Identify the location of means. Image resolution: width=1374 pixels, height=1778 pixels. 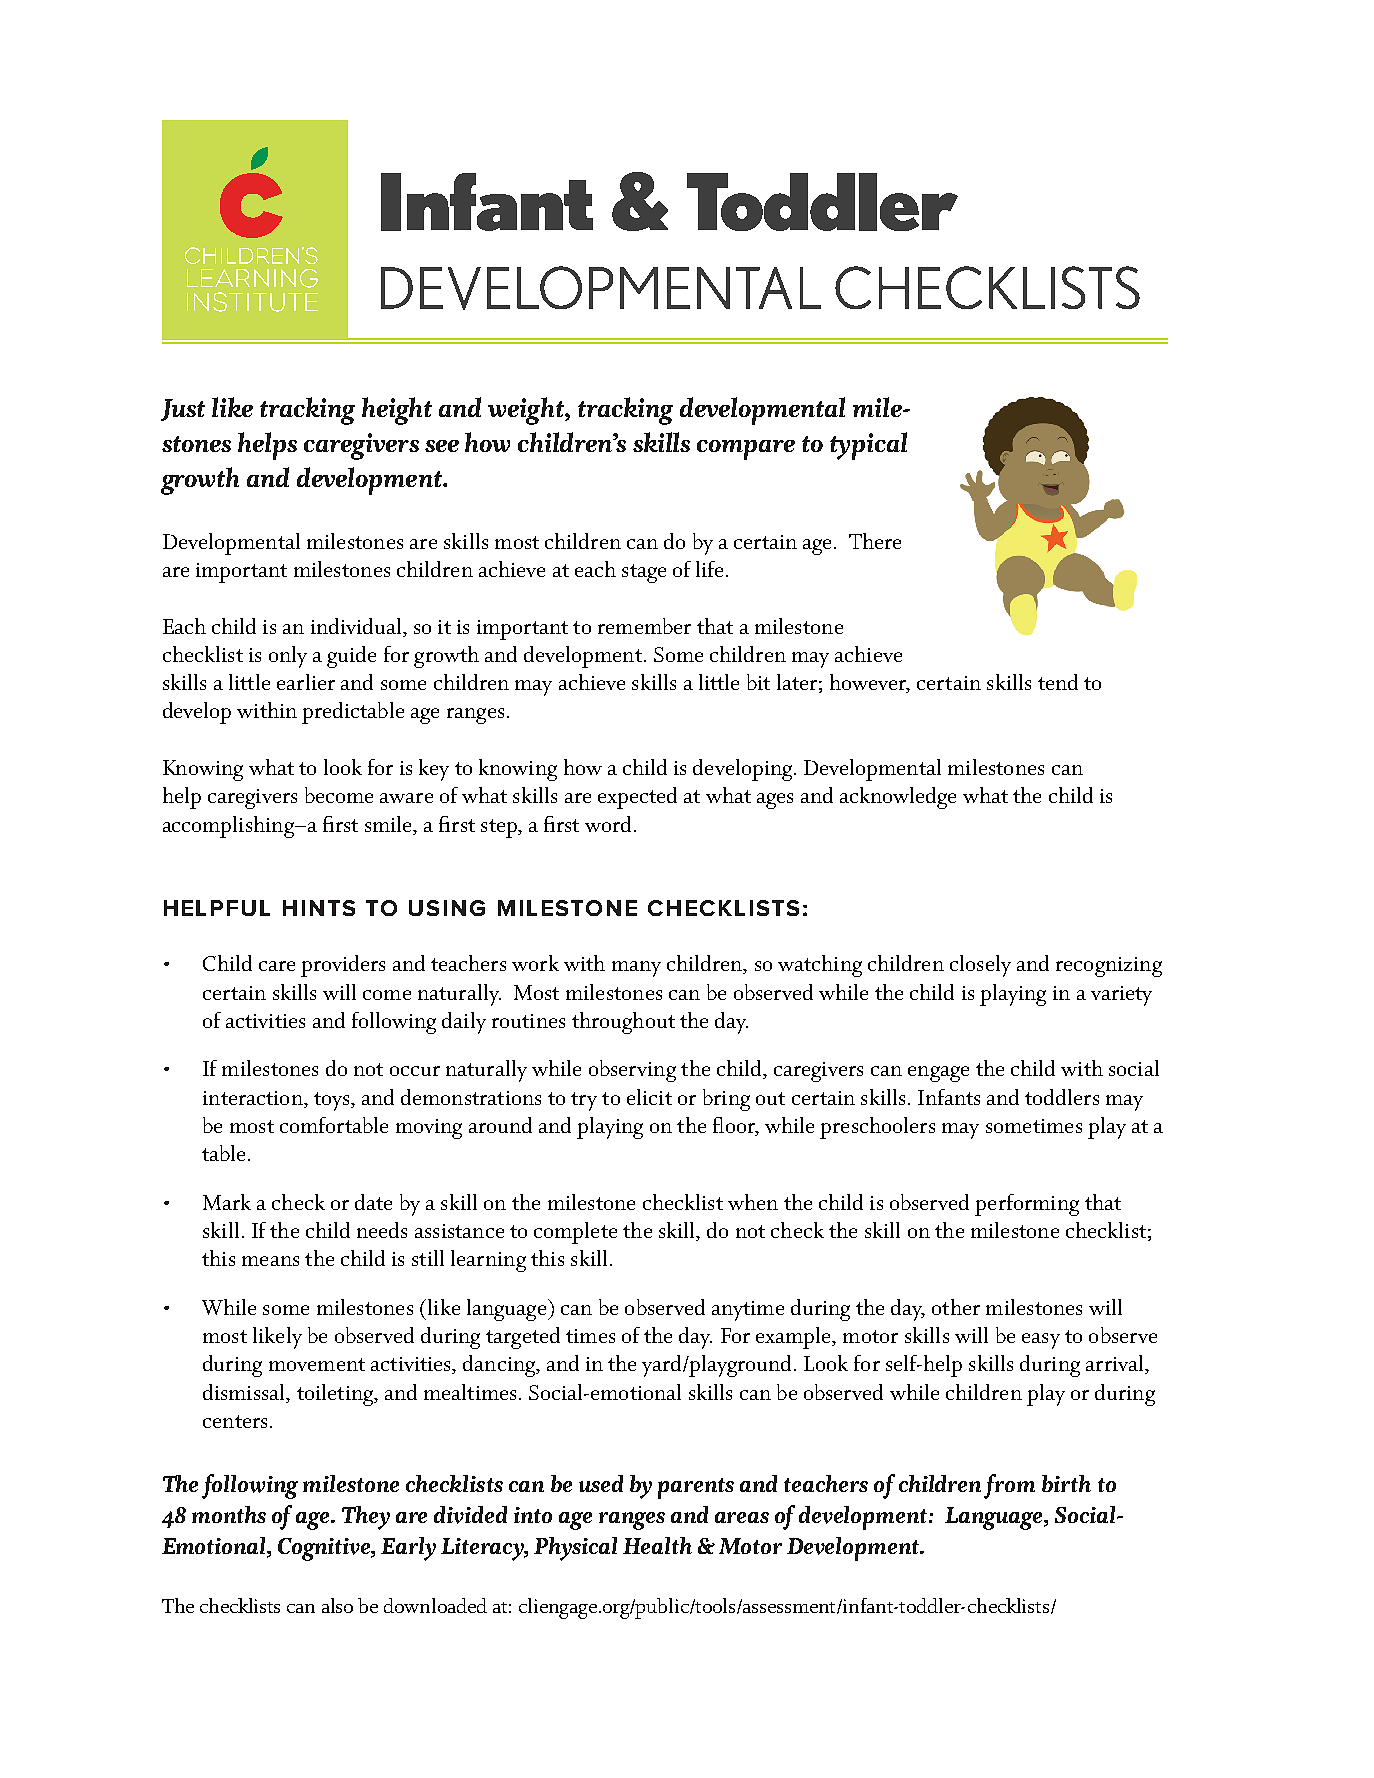
(270, 1261).
